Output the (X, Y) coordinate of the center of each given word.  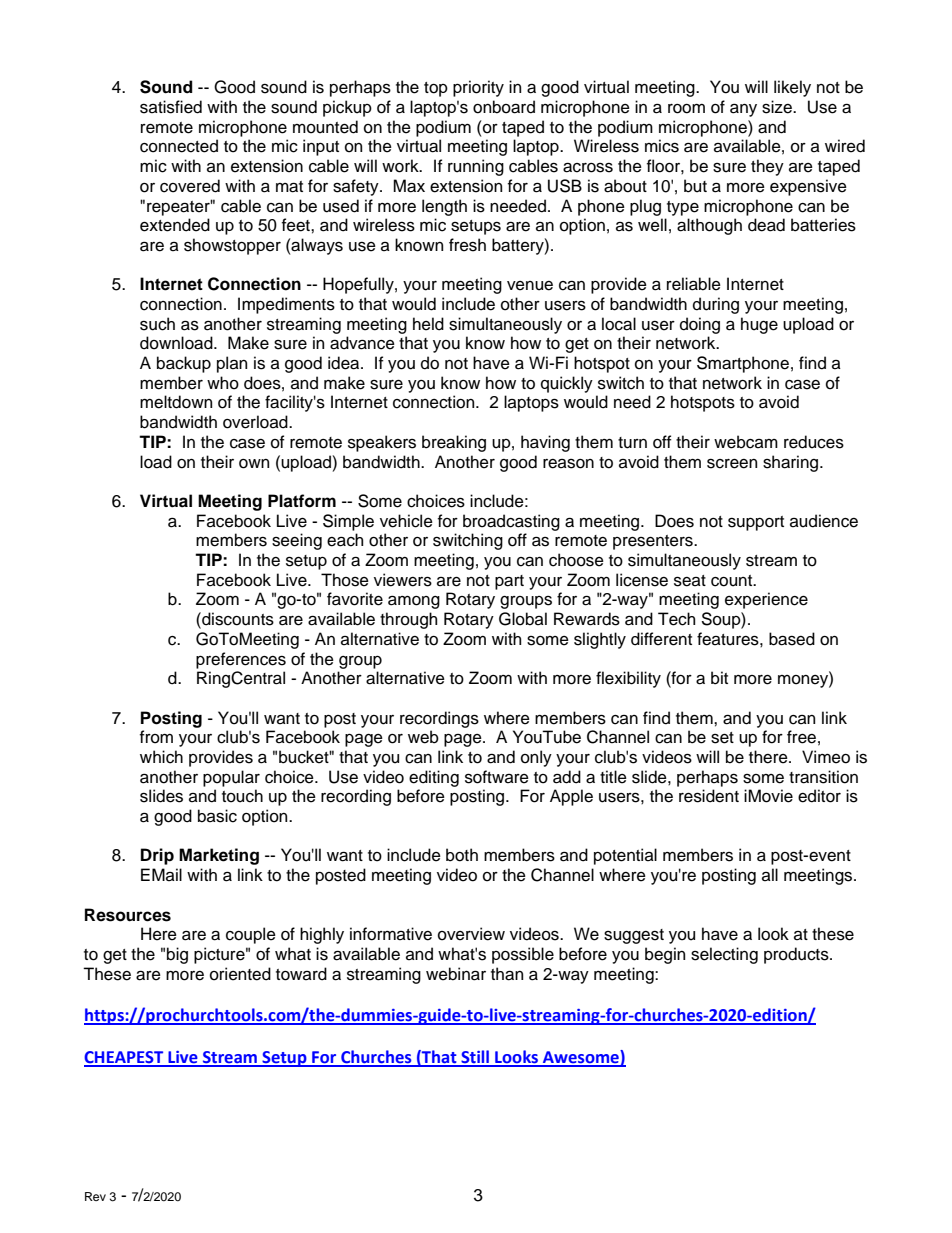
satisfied (171, 107)
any (743, 110)
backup (184, 364)
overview (471, 934)
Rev (95, 1196)
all (770, 875)
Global (523, 619)
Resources (128, 915)
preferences (241, 660)
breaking (454, 443)
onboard (504, 107)
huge (759, 325)
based (792, 639)
